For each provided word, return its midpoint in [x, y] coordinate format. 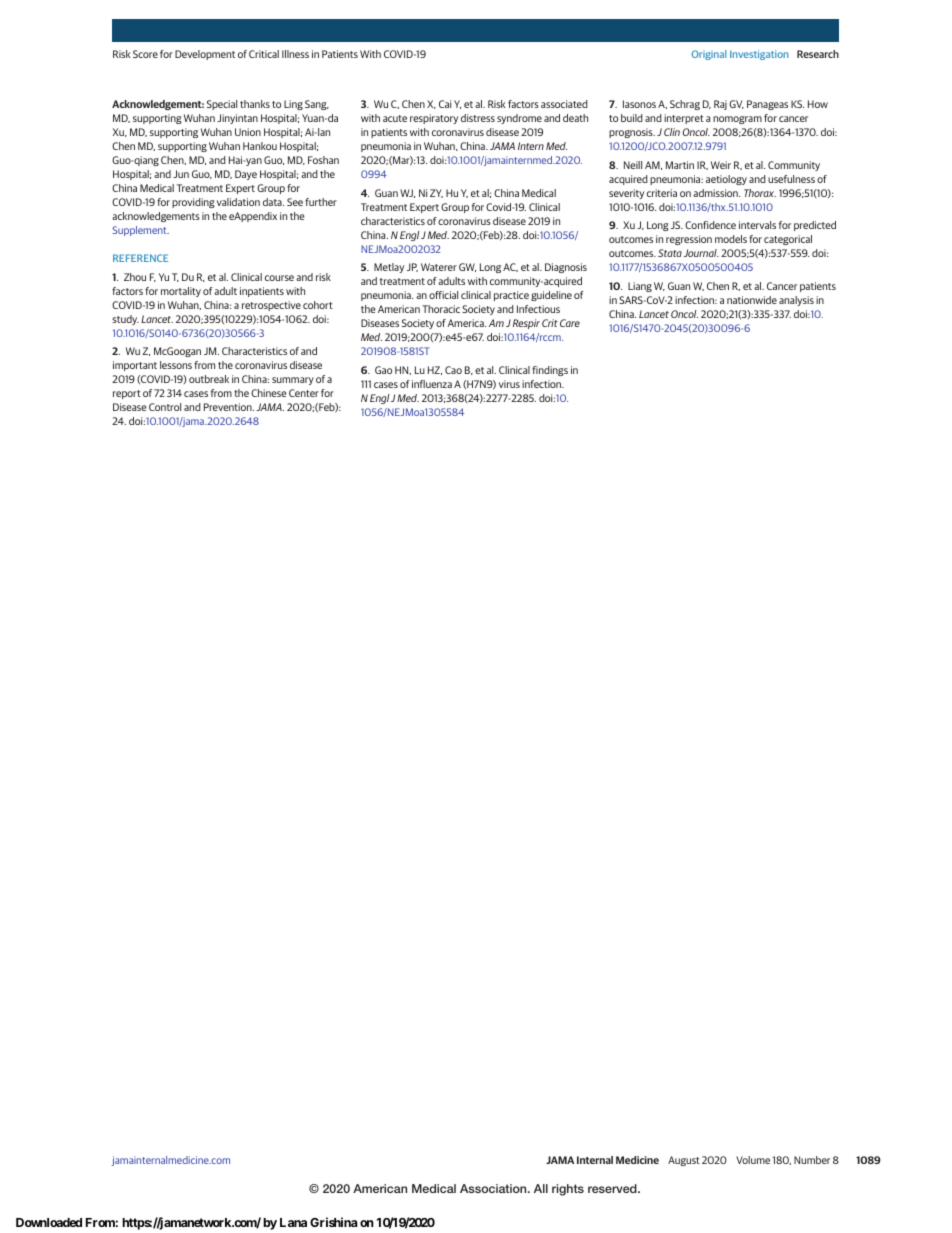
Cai [445, 104]
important [135, 366]
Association [494, 1188]
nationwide [752, 300]
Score [145, 54]
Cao [453, 370]
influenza [432, 384]
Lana [293, 1222]
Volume [753, 1160]
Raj [720, 105]
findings [550, 371]
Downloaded [49, 1222]
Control [165, 407]
